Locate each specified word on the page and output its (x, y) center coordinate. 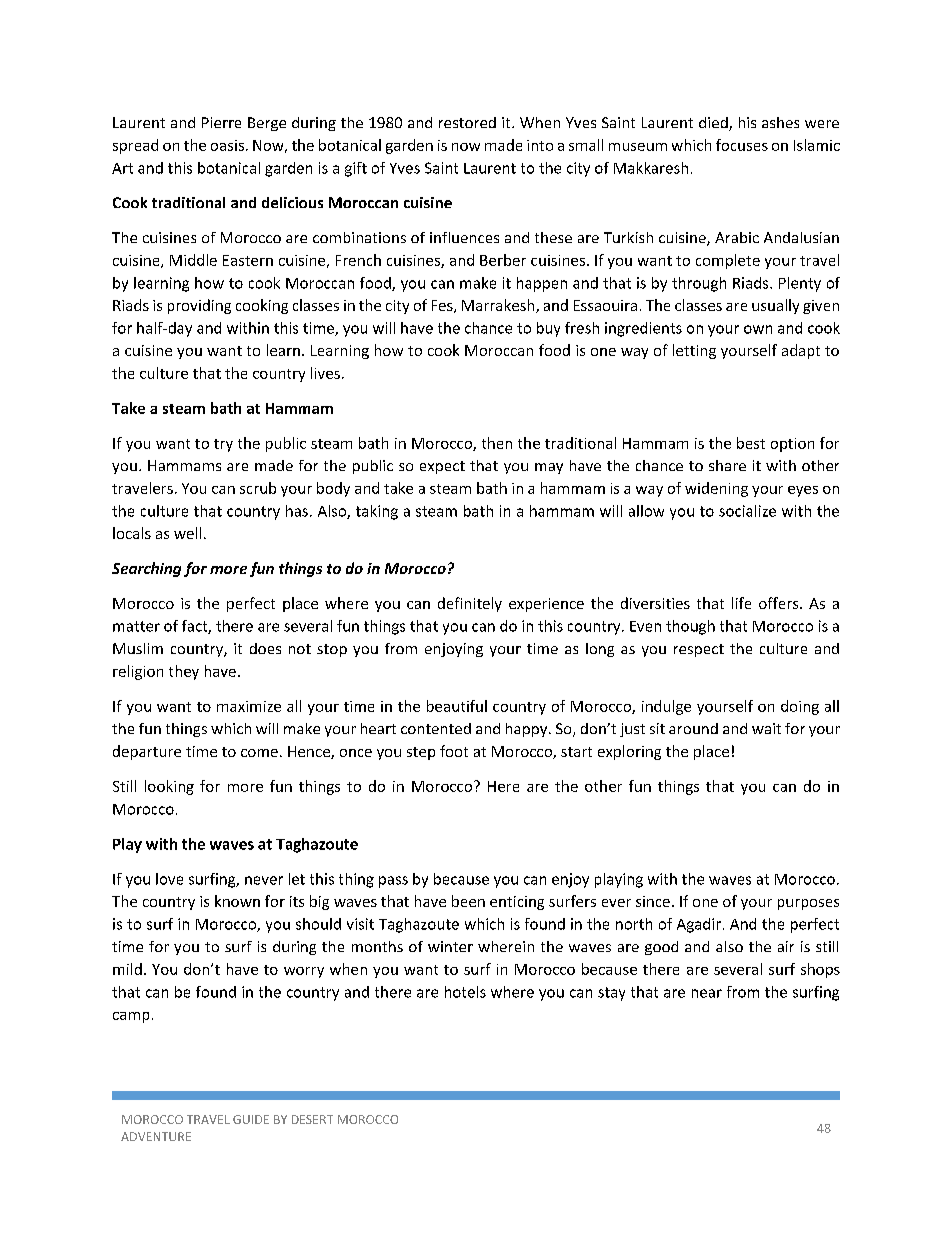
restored (467, 122)
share (727, 465)
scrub (258, 488)
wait (766, 728)
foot (454, 751)
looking (169, 787)
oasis (227, 145)
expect (442, 467)
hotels (465, 992)
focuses (742, 145)
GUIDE (251, 1119)
